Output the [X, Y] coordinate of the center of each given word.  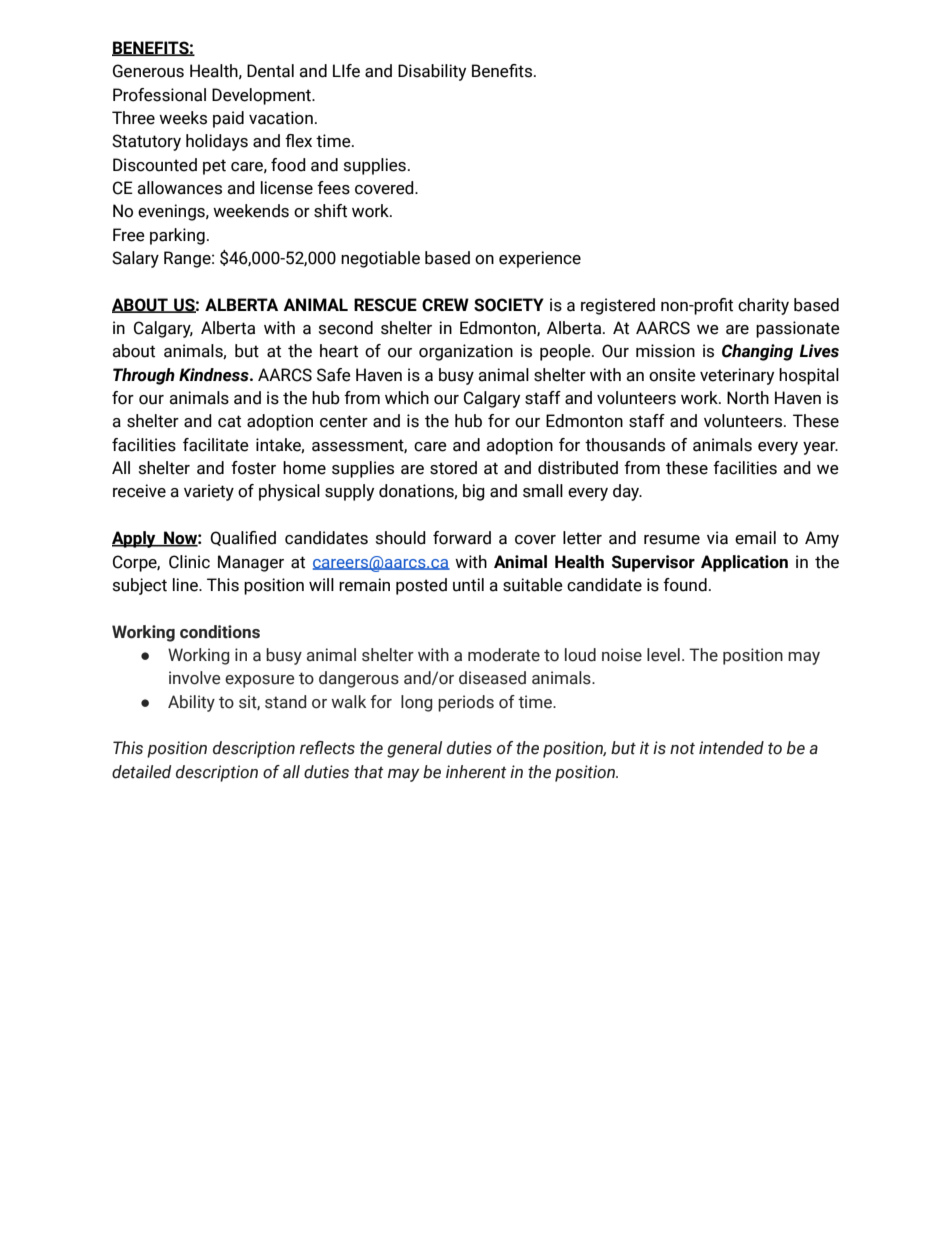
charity [763, 306]
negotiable [380, 259]
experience [540, 259]
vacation [281, 118]
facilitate [216, 445]
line [186, 585]
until [468, 585]
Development [262, 96]
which [407, 398]
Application [744, 563]
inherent [476, 772]
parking [177, 236]
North [748, 398]
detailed [141, 772]
